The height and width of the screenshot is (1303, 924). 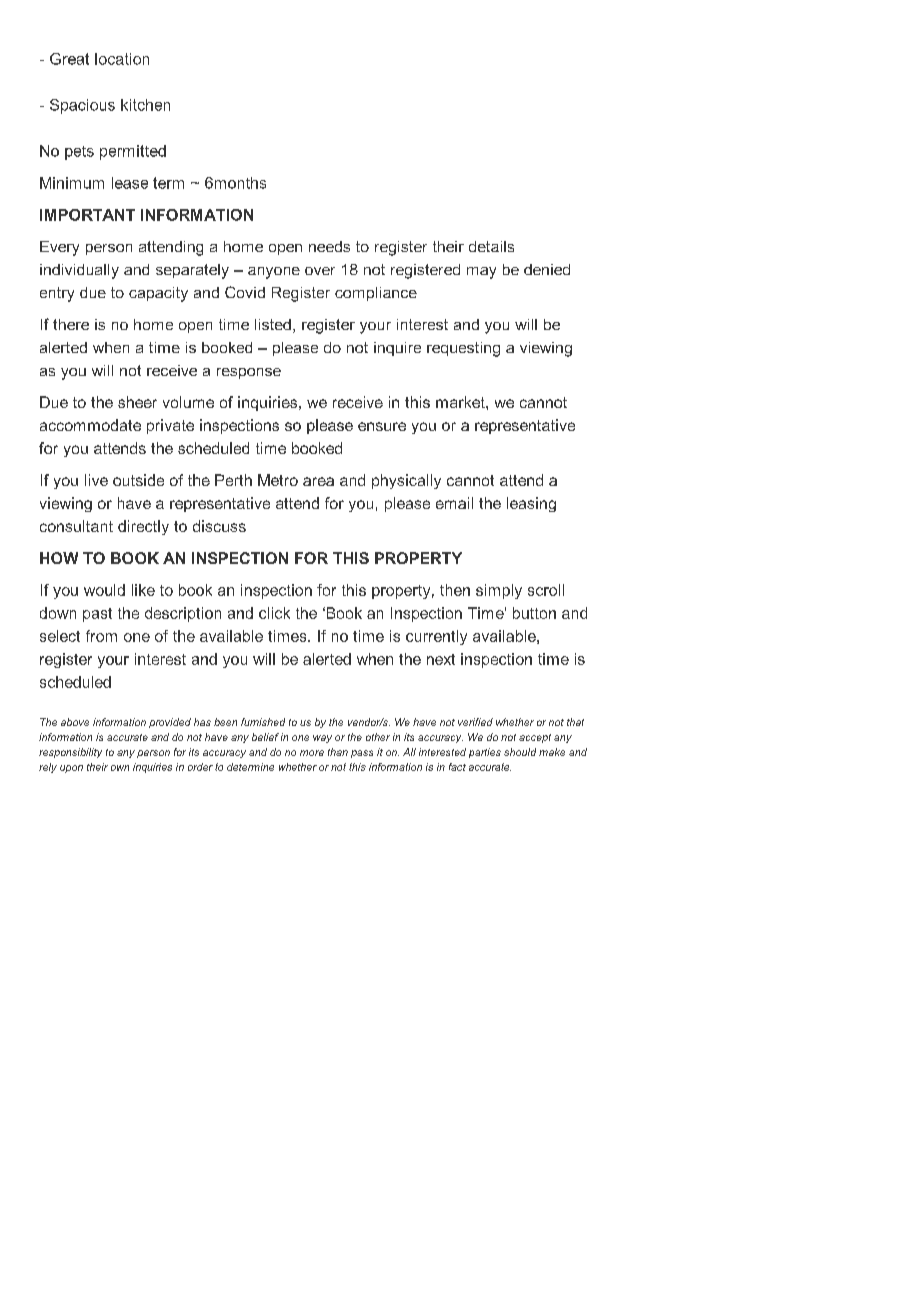 What do you see at coordinates (382, 426) in the screenshot?
I see `ensure` at bounding box center [382, 426].
